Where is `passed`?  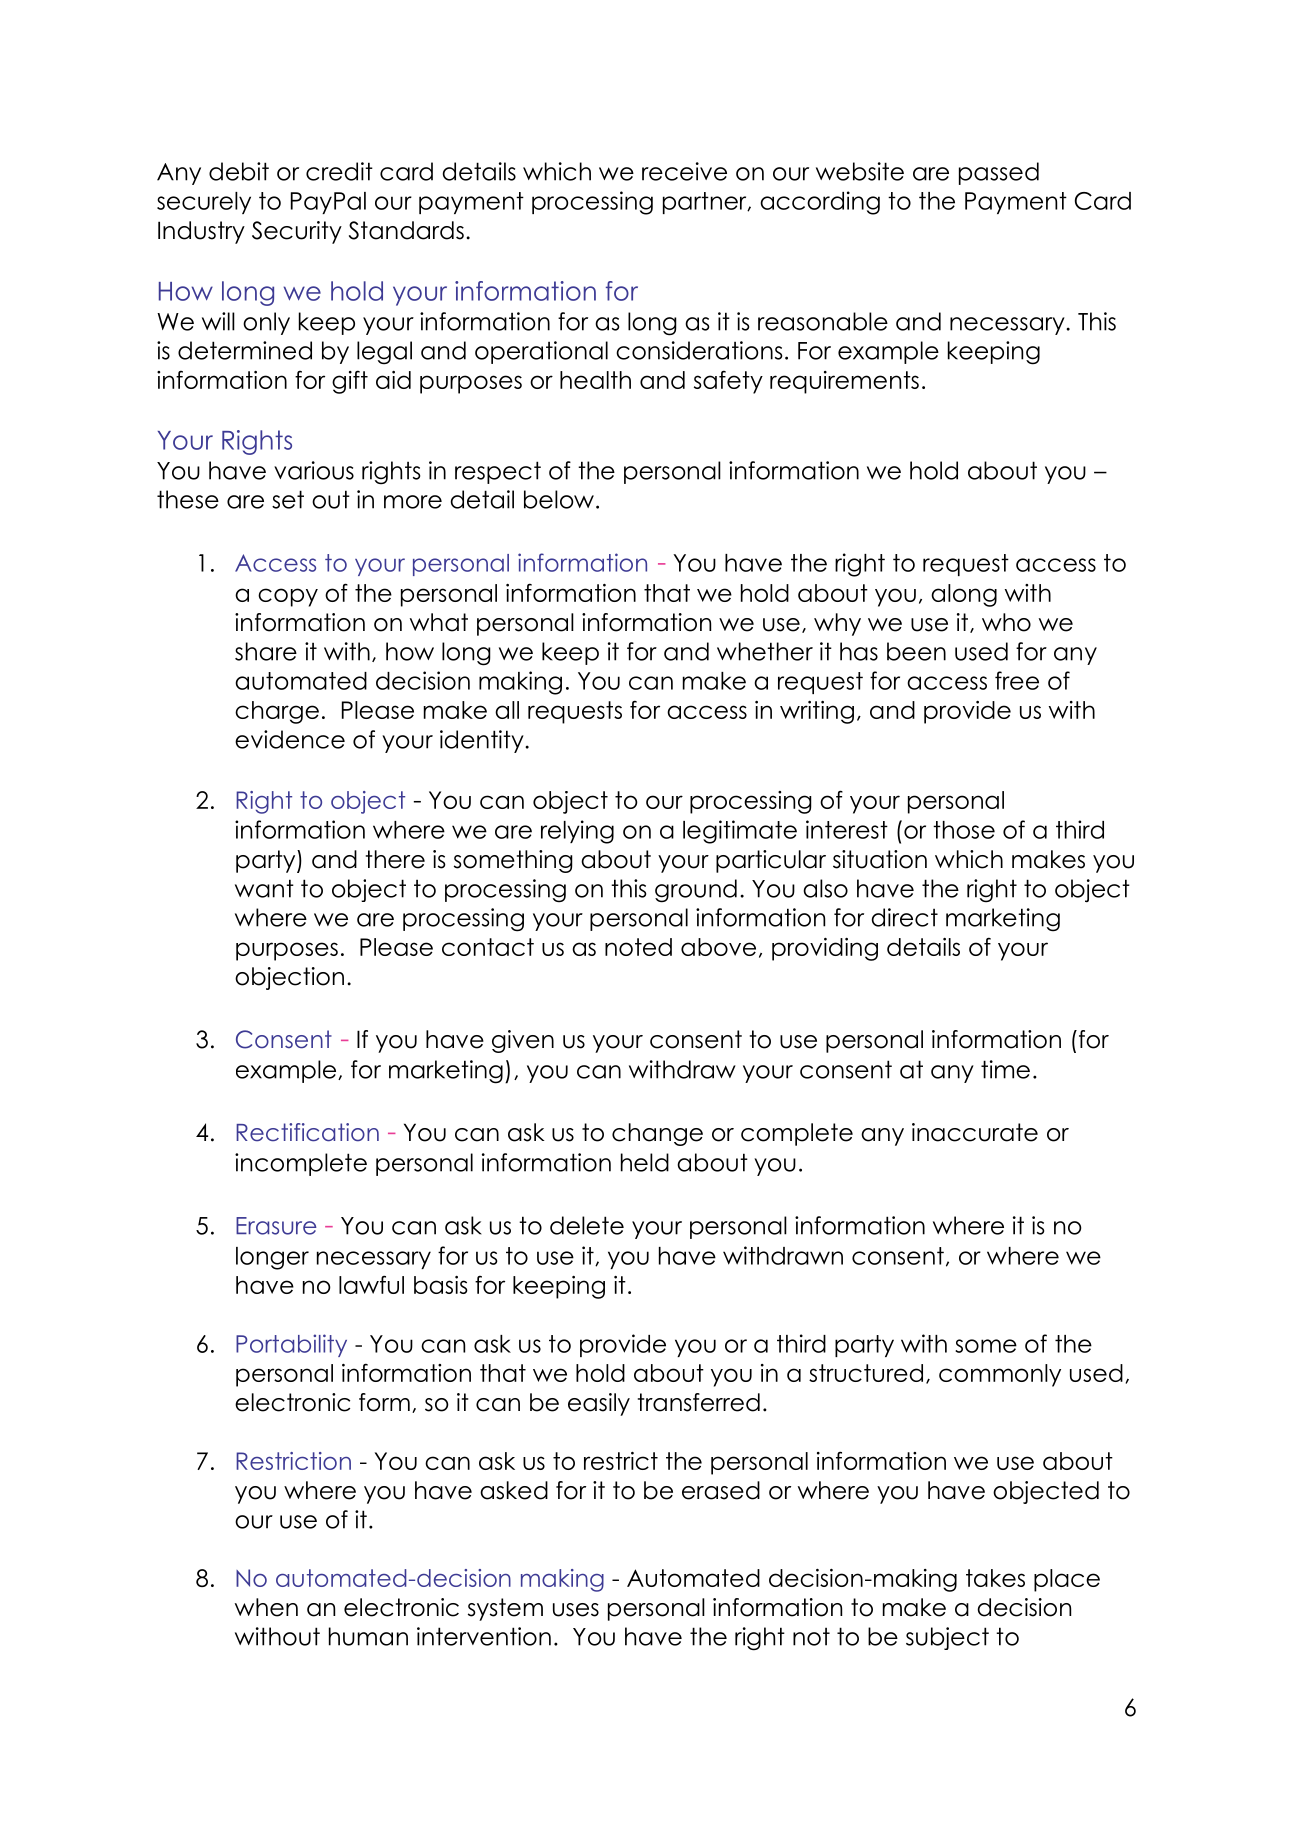 passed is located at coordinates (999, 173).
